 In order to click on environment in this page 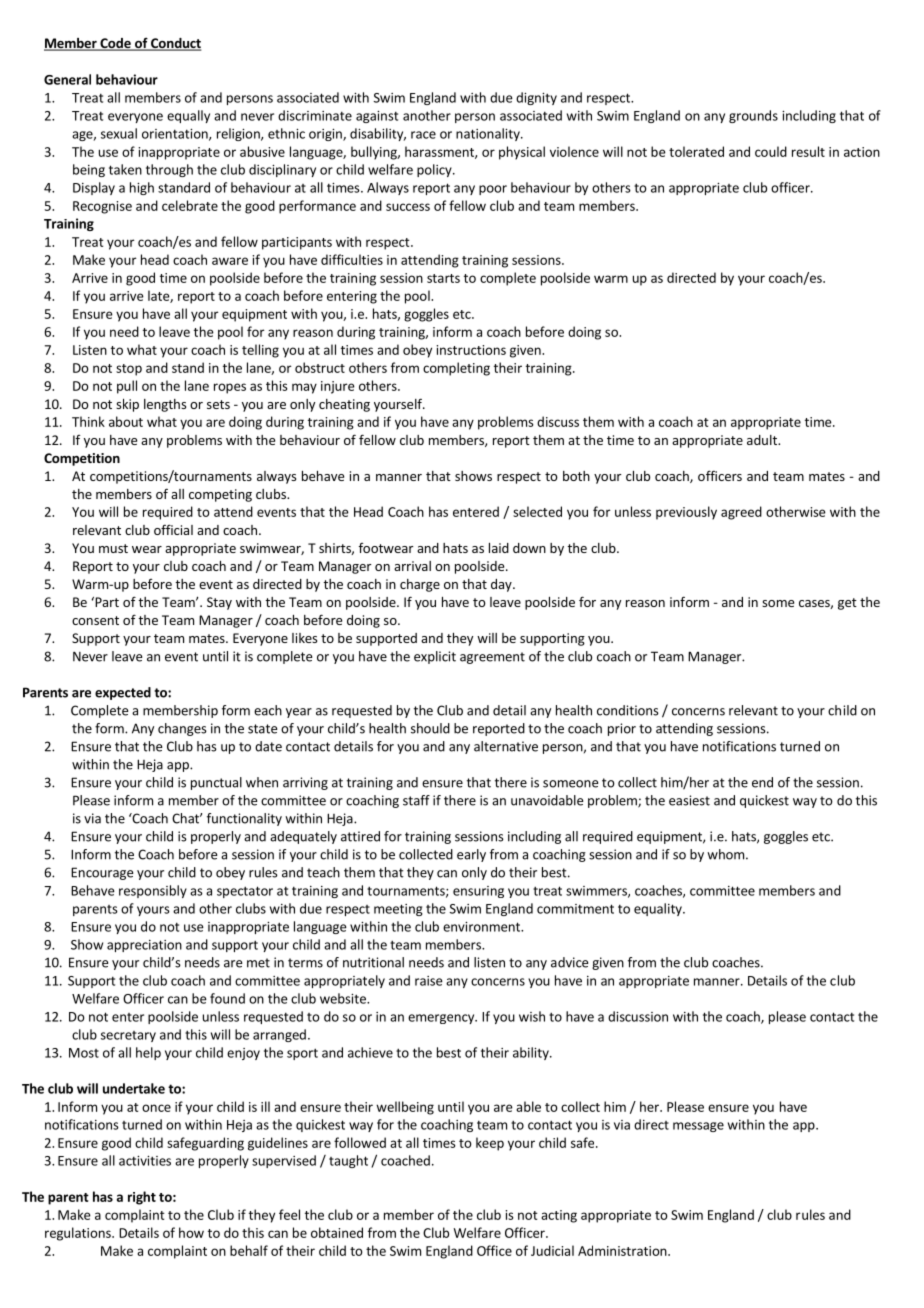, I will do `click(483, 927)`.
